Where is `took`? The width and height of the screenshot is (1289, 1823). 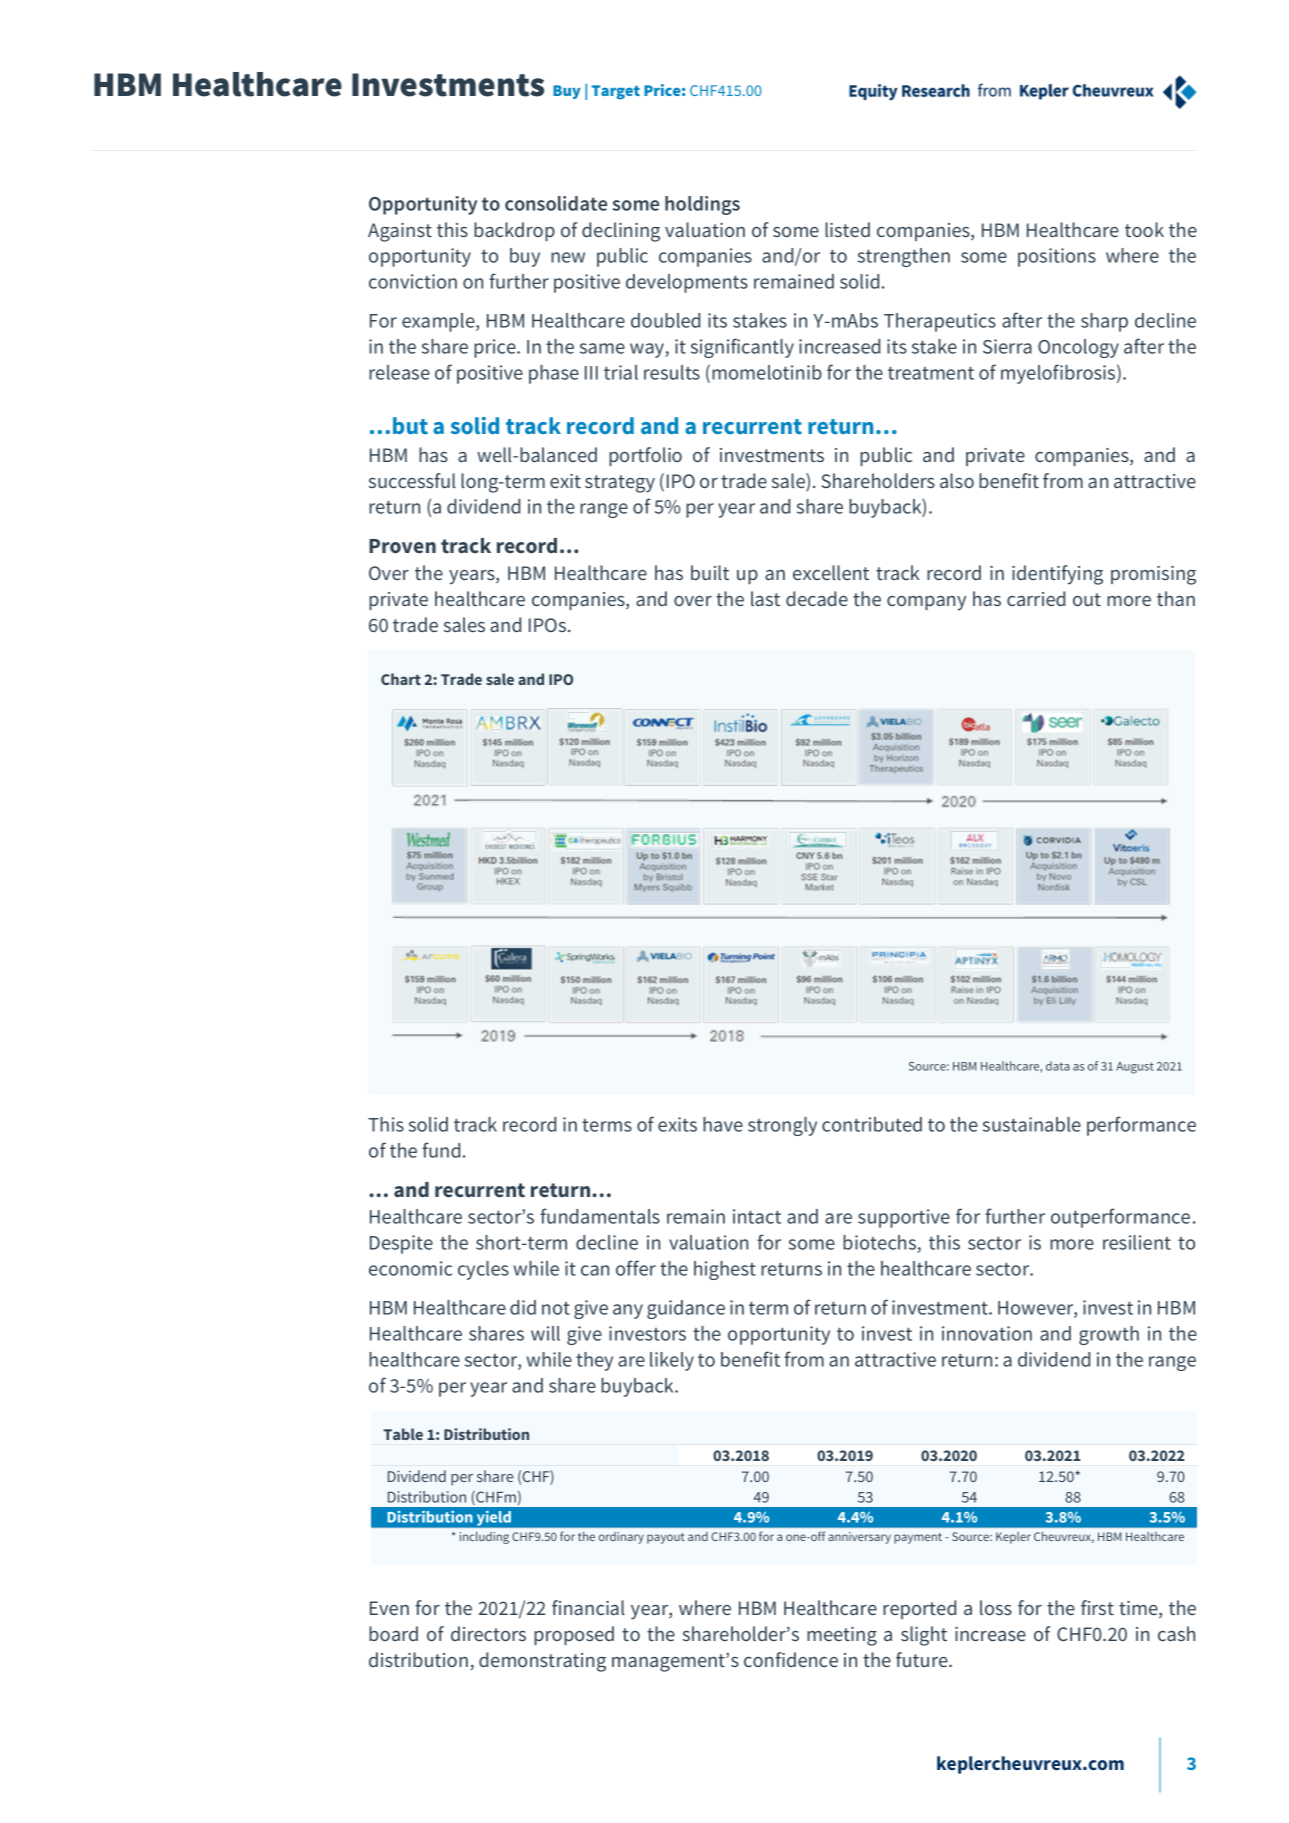 took is located at coordinates (1144, 229).
